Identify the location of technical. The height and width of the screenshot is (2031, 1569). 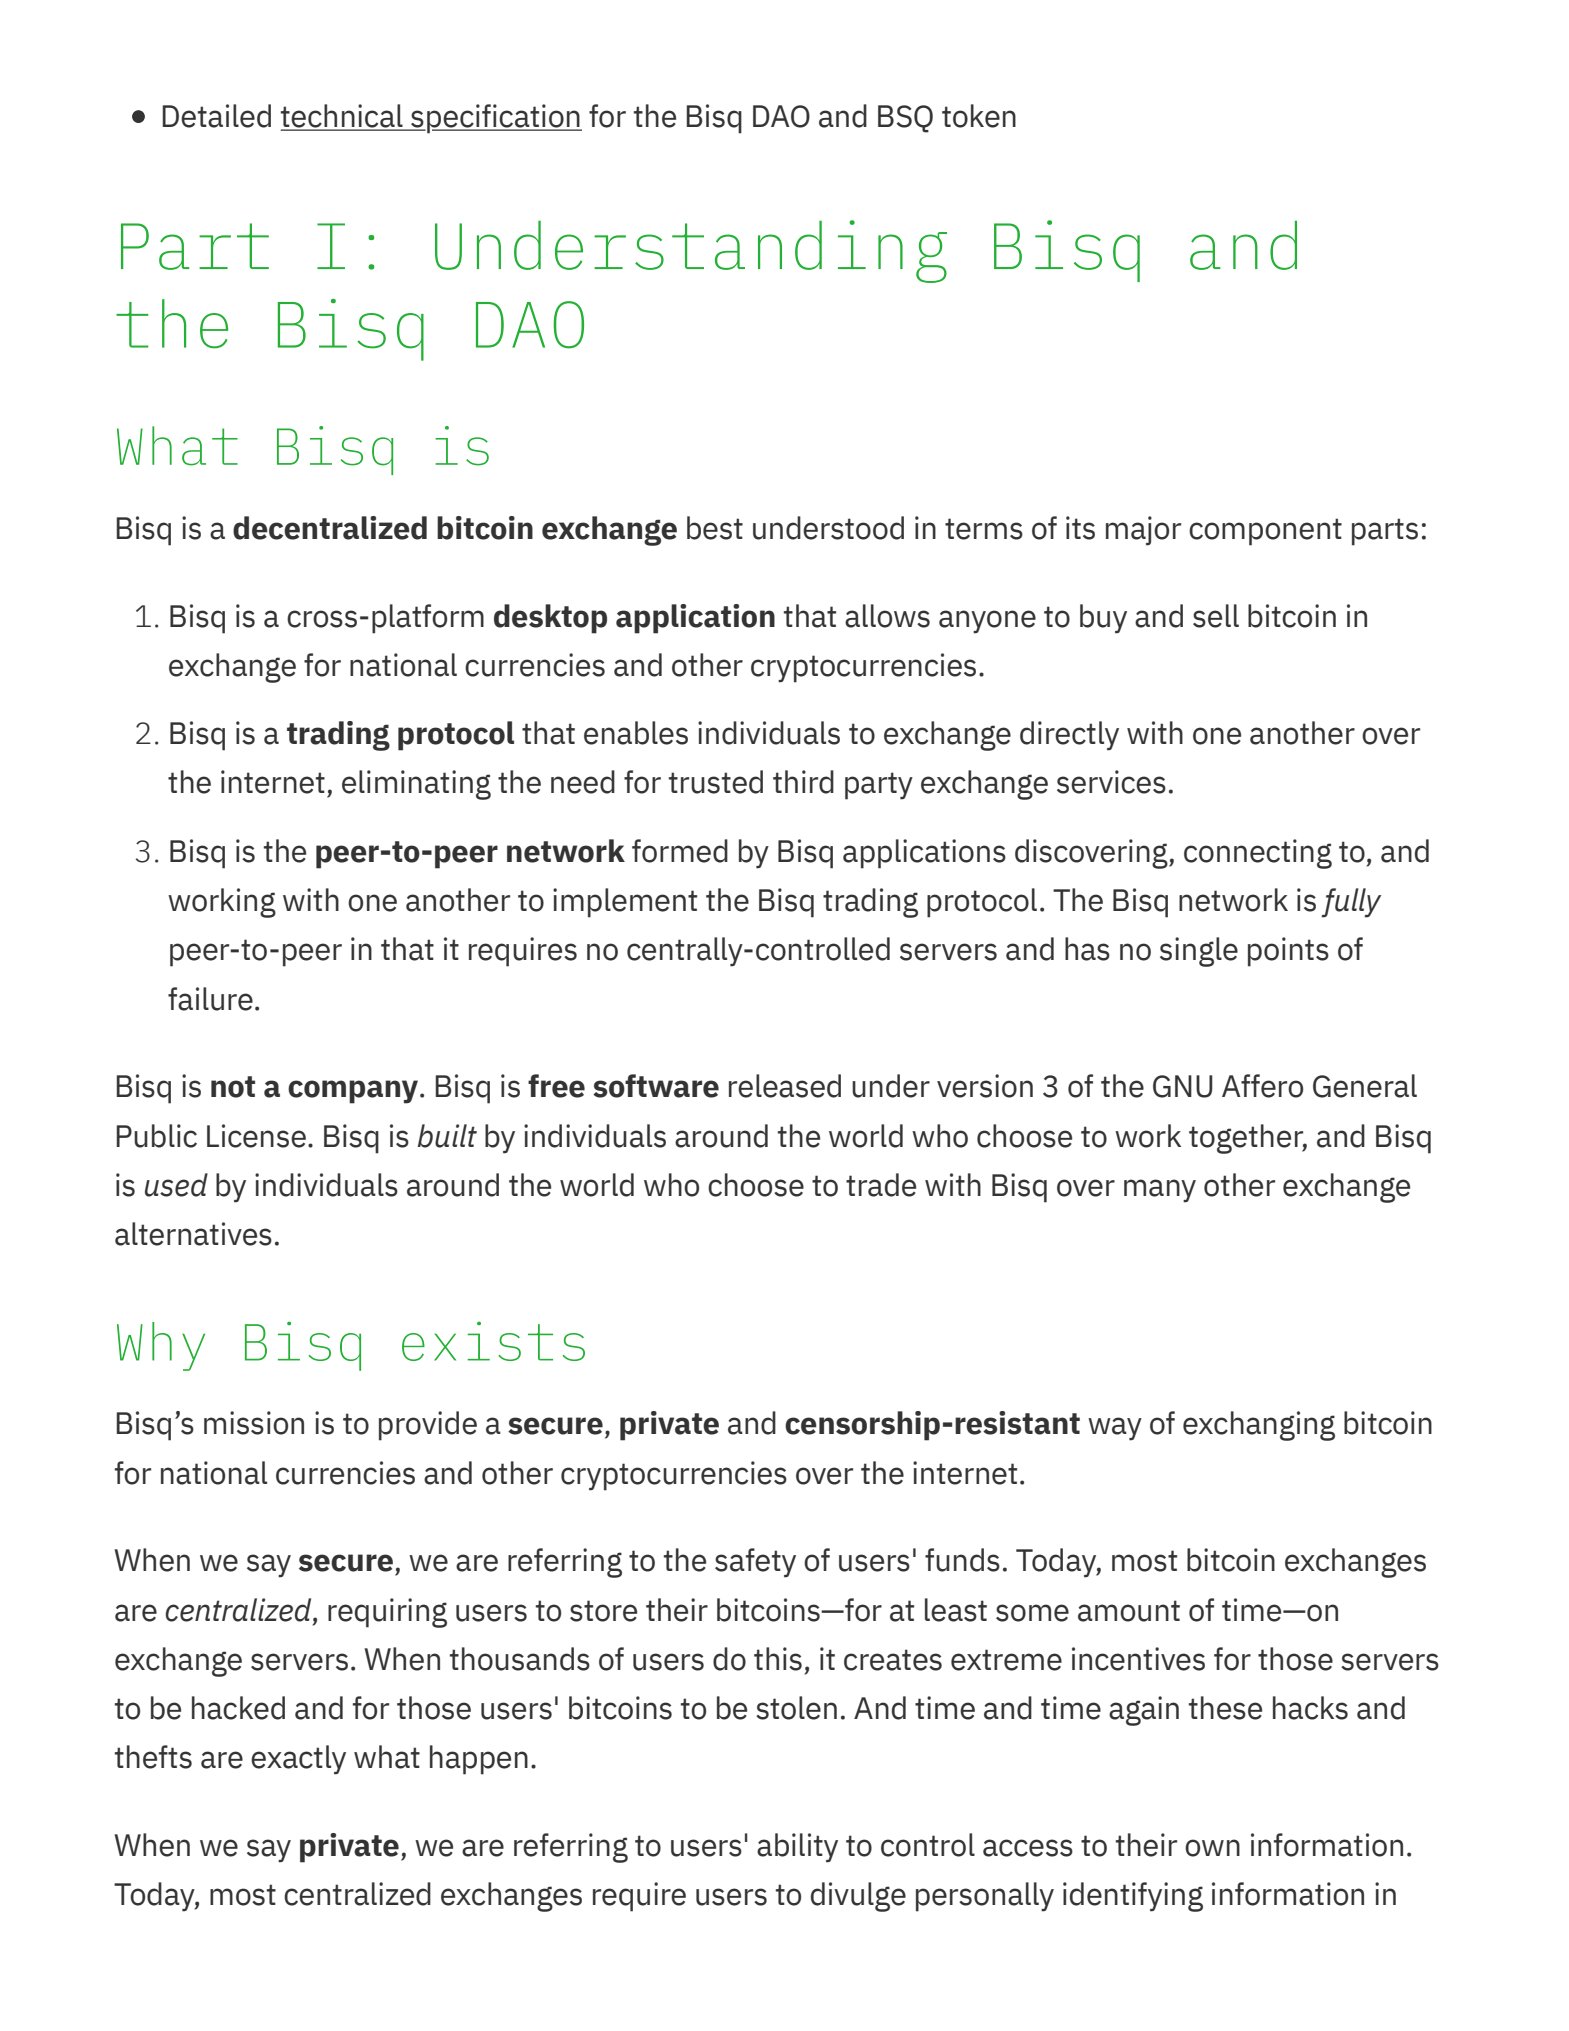
(343, 117).
